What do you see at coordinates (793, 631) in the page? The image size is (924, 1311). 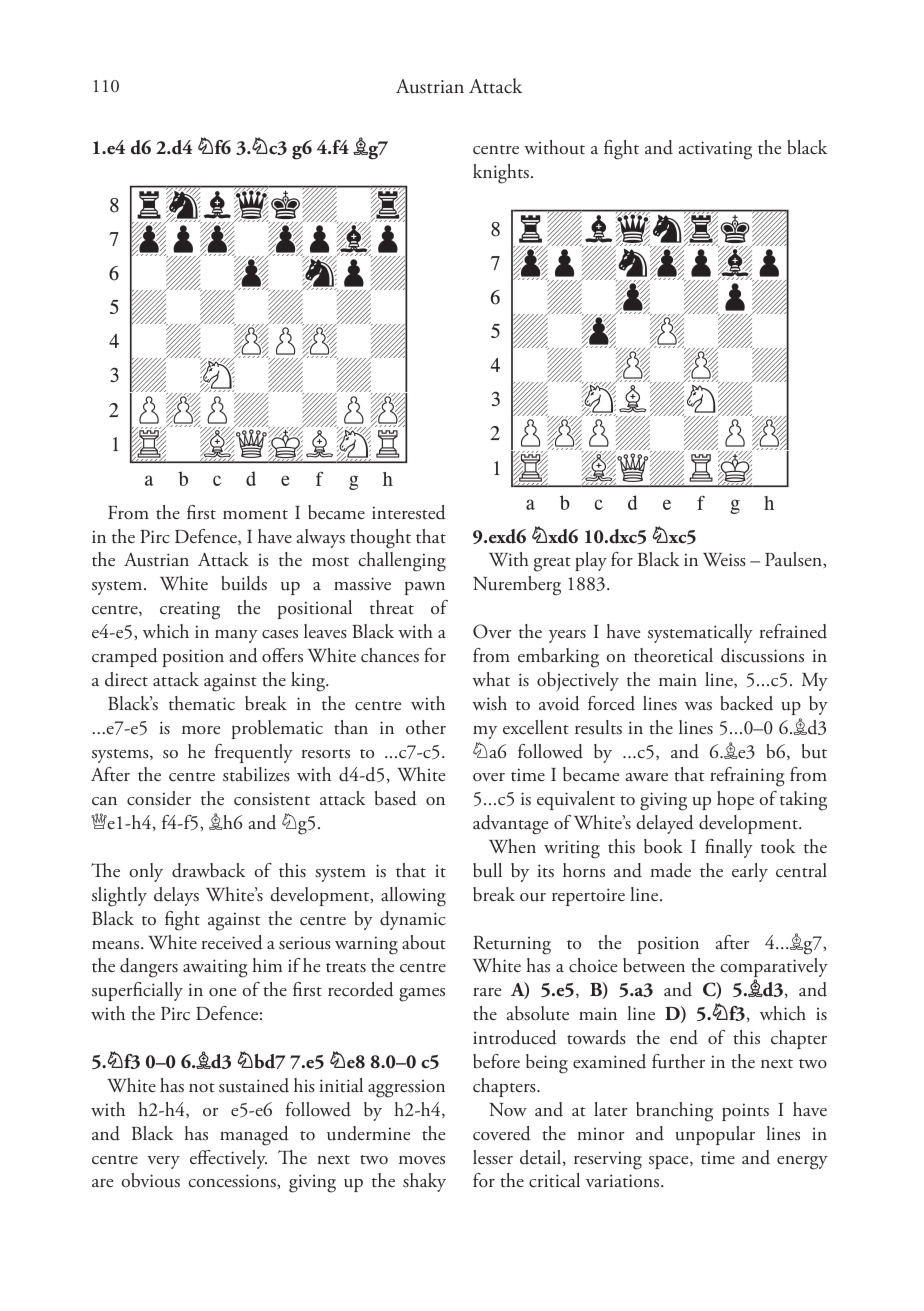 I see `refrained` at bounding box center [793, 631].
